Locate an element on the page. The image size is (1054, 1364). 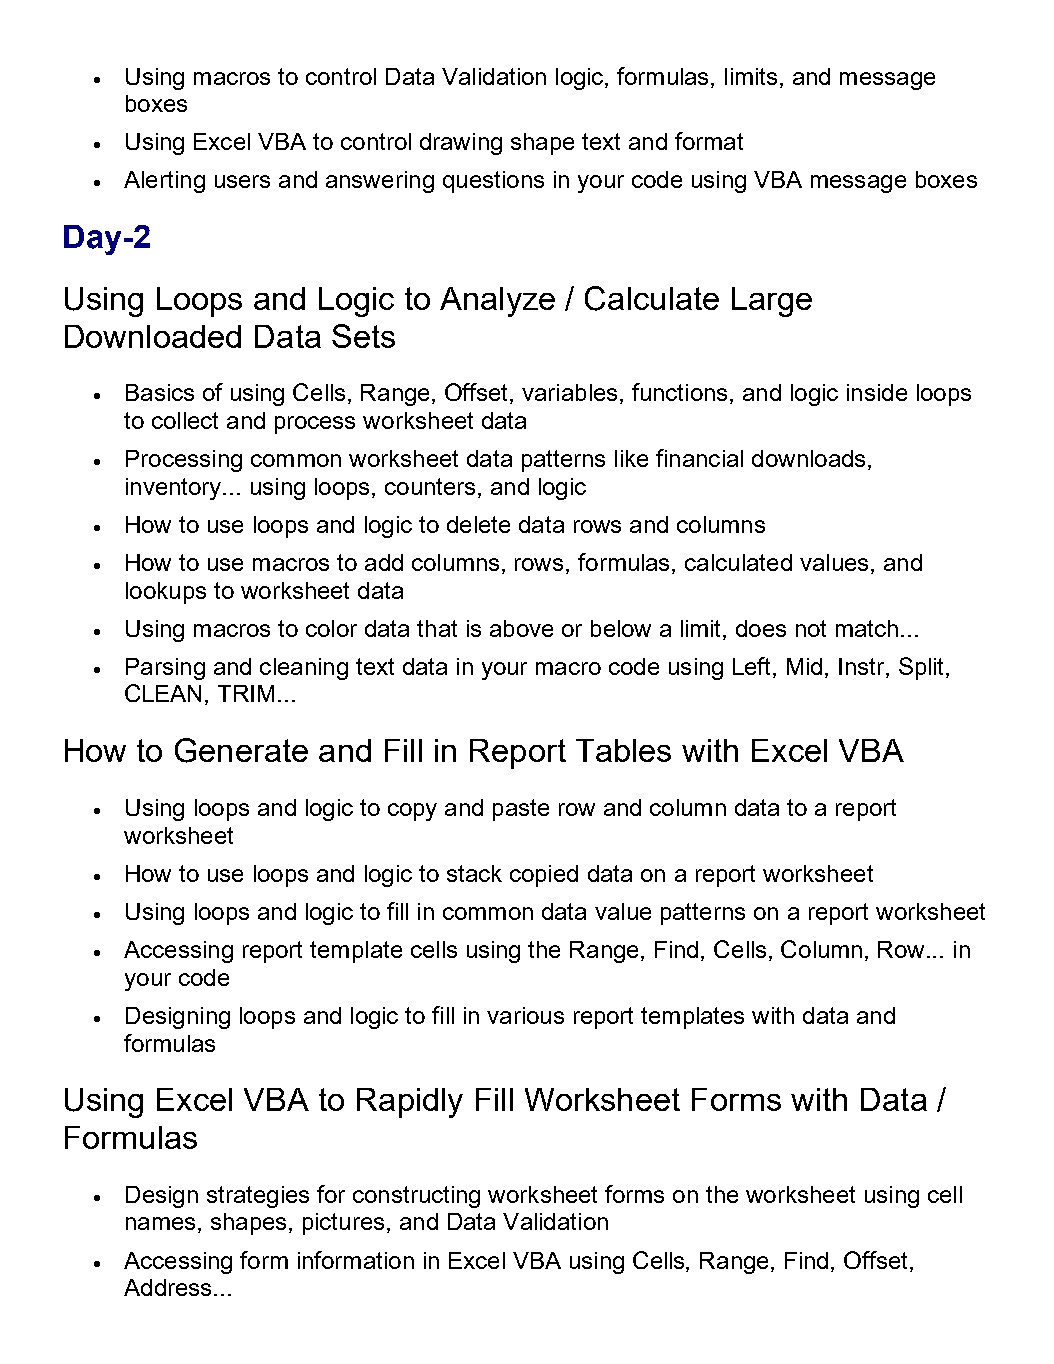
Tables is located at coordinates (623, 750).
